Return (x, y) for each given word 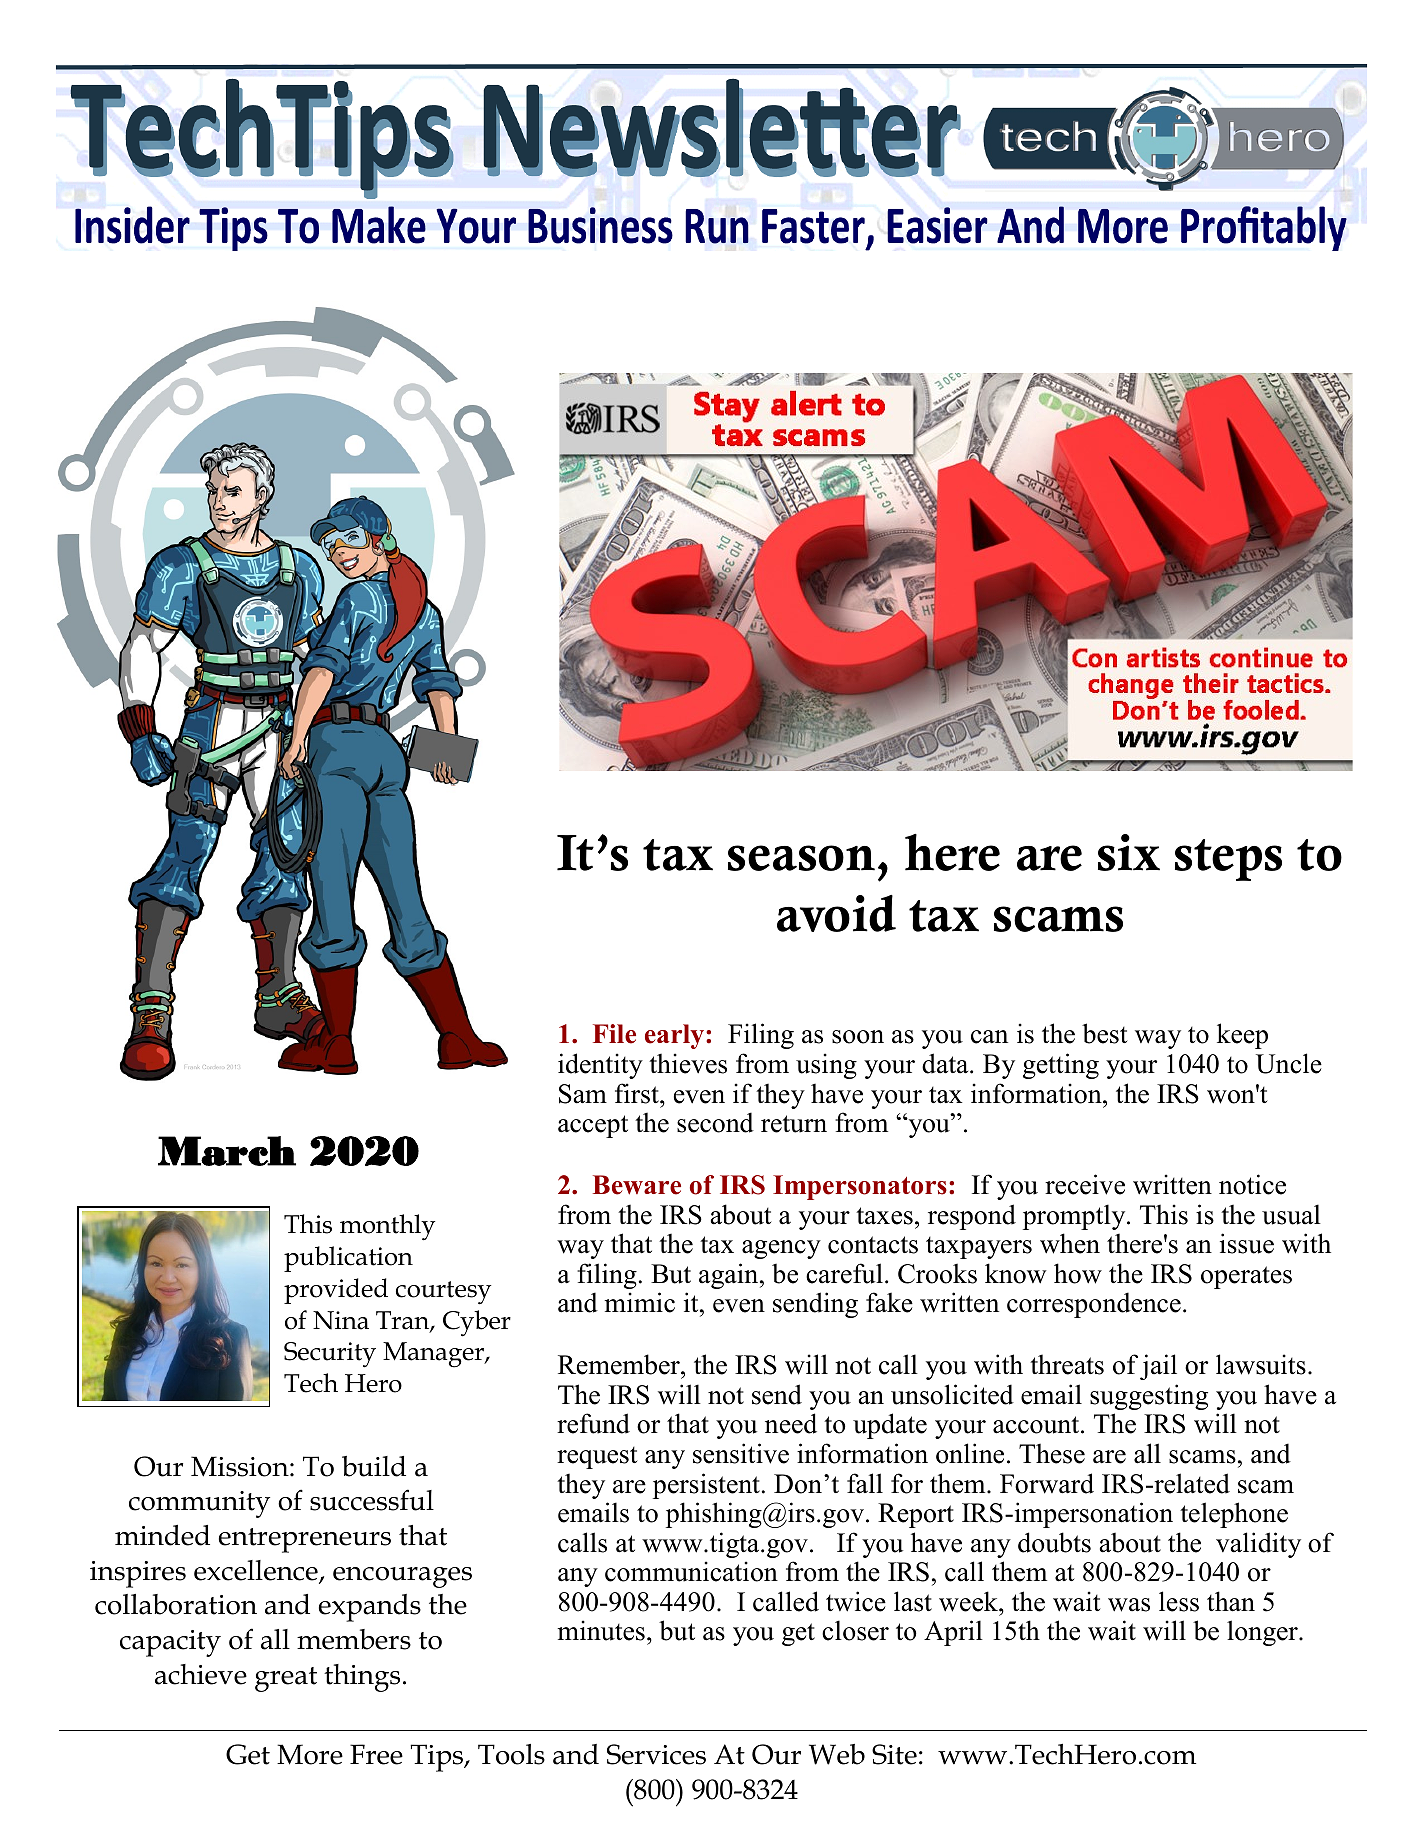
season (801, 858)
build (374, 1466)
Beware (637, 1185)
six (1129, 852)
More (310, 1754)
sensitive (741, 1453)
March (227, 1151)
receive (1085, 1184)
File (614, 1034)
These (1052, 1453)
